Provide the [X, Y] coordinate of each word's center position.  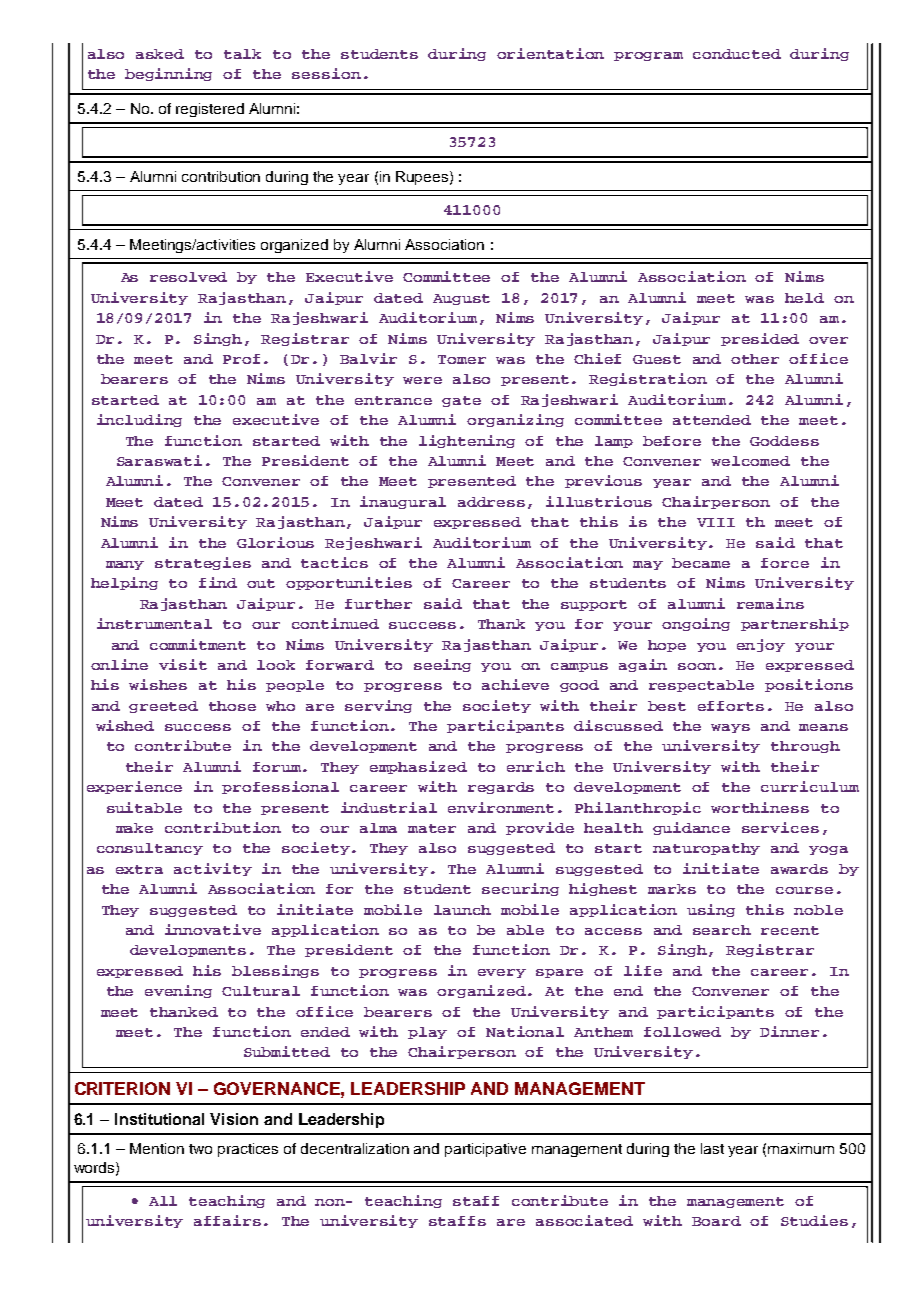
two [200, 1149]
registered [210, 110]
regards [501, 788]
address [491, 502]
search [722, 930]
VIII [716, 522]
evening [178, 991]
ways [730, 728]
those [232, 706]
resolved [188, 277]
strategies [203, 563]
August [461, 299]
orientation [550, 53]
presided [760, 339]
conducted [737, 54]
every [502, 973]
